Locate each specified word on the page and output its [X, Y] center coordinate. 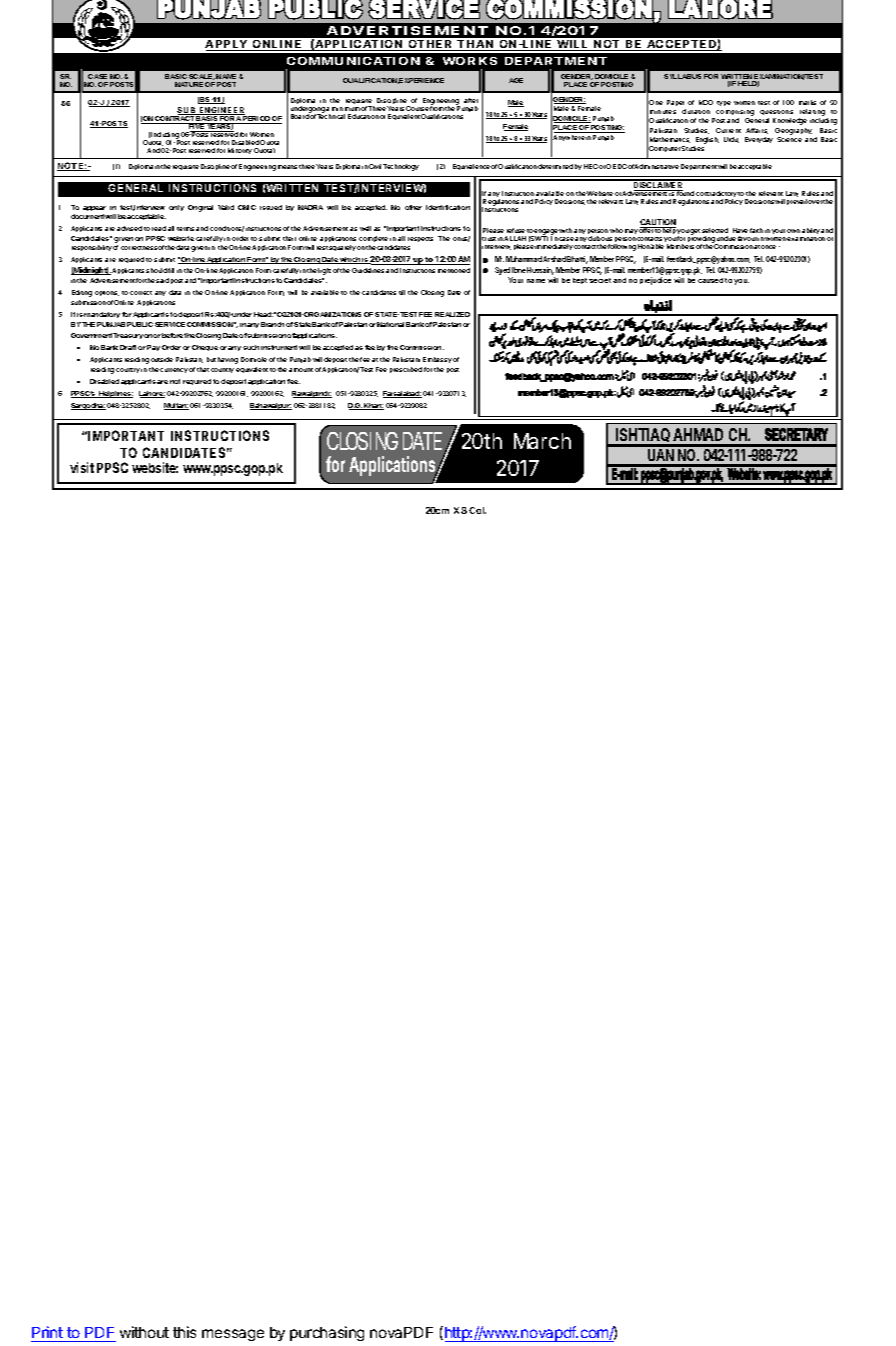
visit [82, 467]
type [724, 103]
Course [417, 108]
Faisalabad [402, 394]
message [233, 1335]
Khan [373, 406]
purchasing [327, 1333]
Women [262, 134]
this [184, 1332]
